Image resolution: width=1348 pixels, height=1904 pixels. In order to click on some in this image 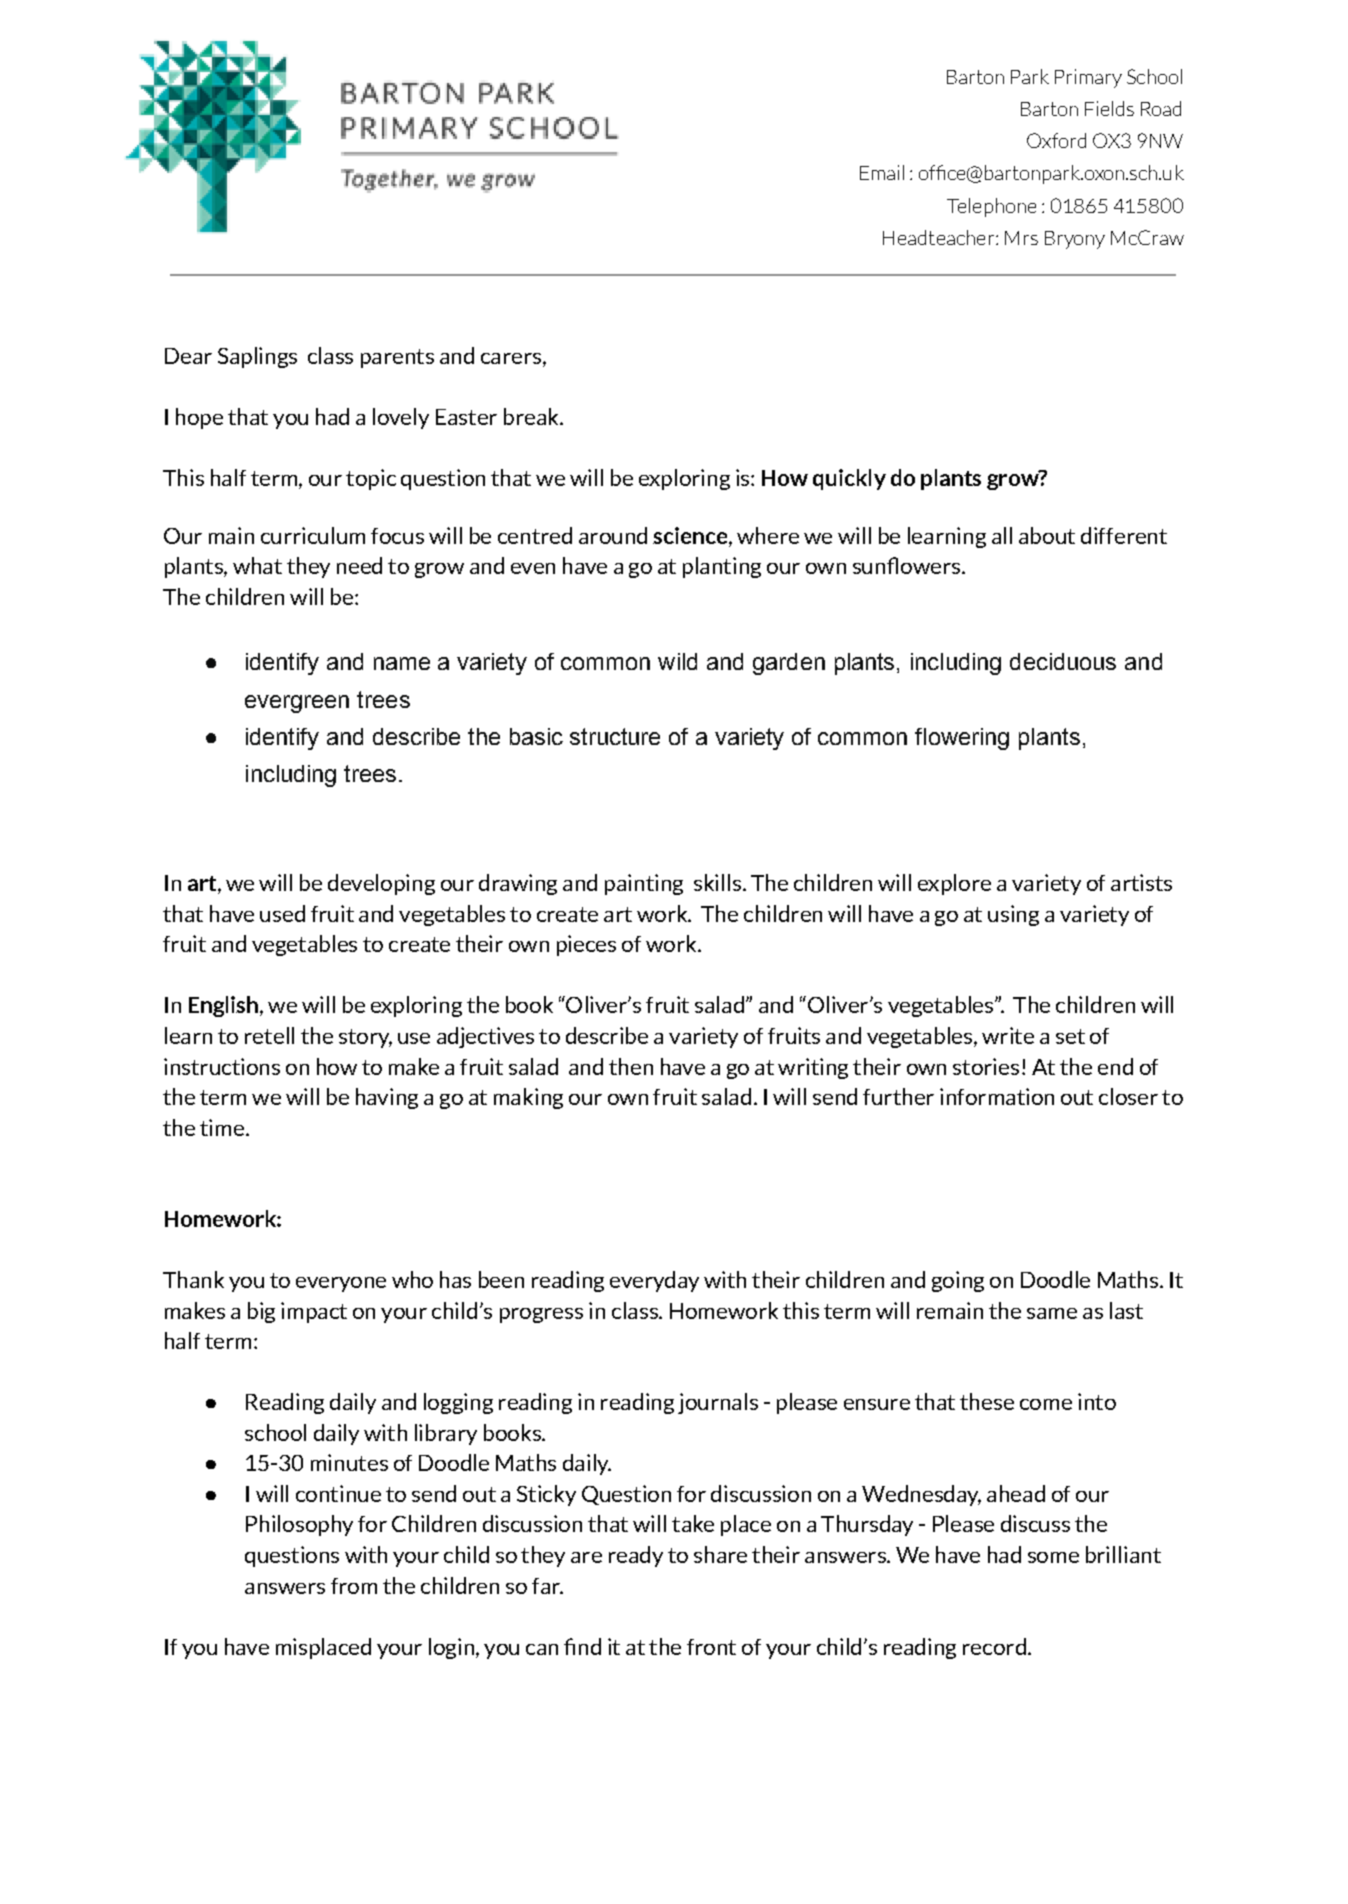, I will do `click(1053, 1557)`.
